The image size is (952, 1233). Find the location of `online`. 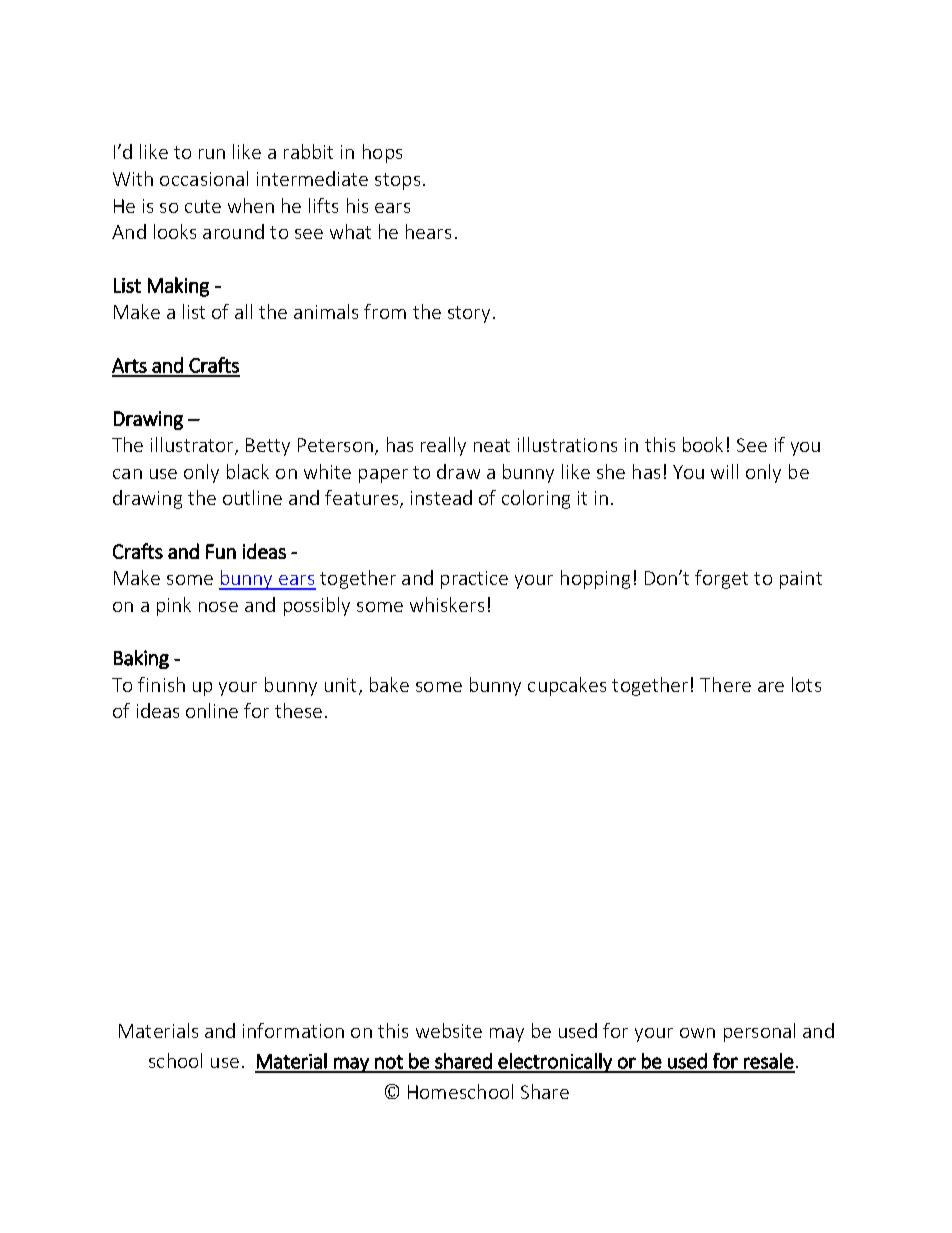

online is located at coordinates (212, 710).
